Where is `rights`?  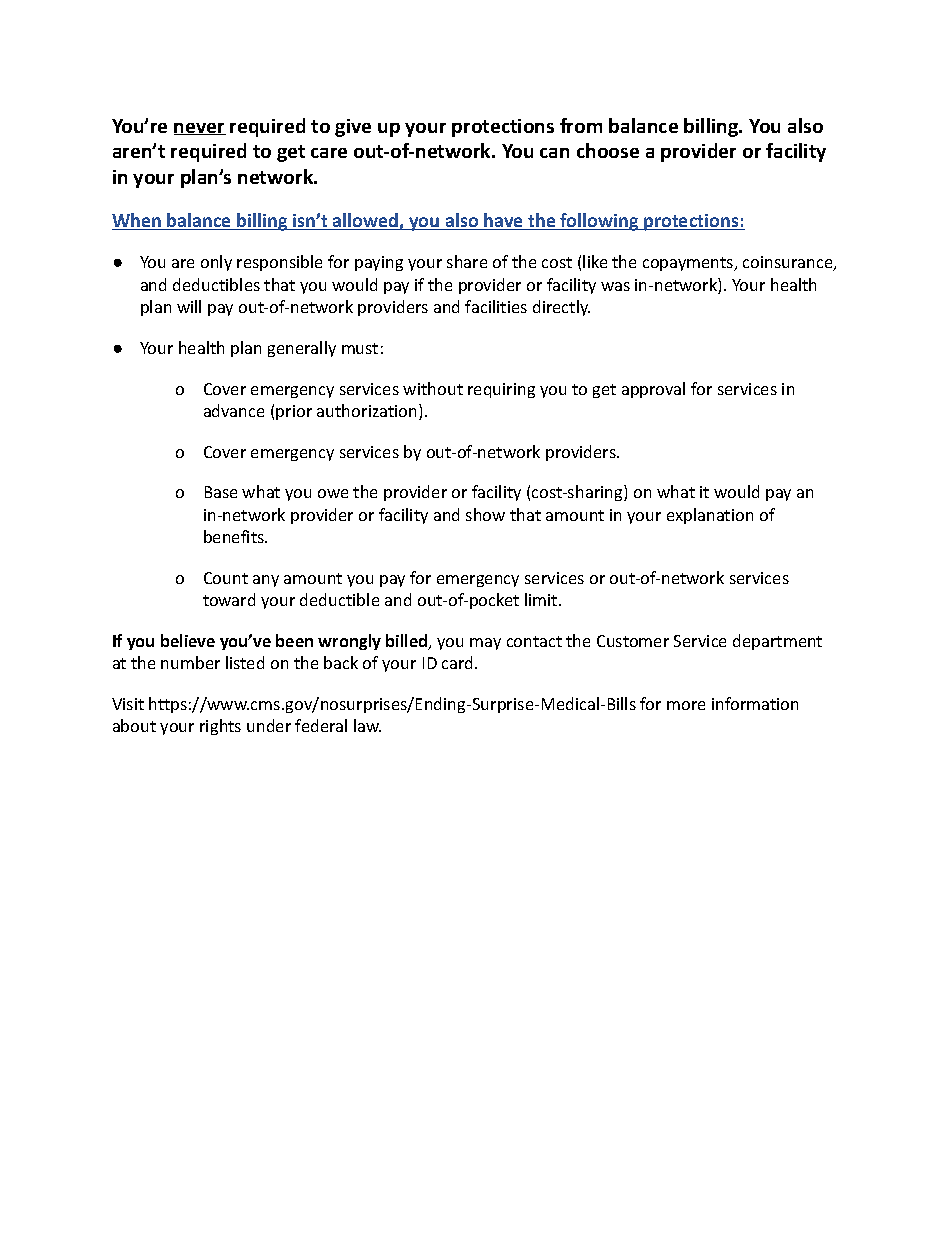 rights is located at coordinates (220, 727).
